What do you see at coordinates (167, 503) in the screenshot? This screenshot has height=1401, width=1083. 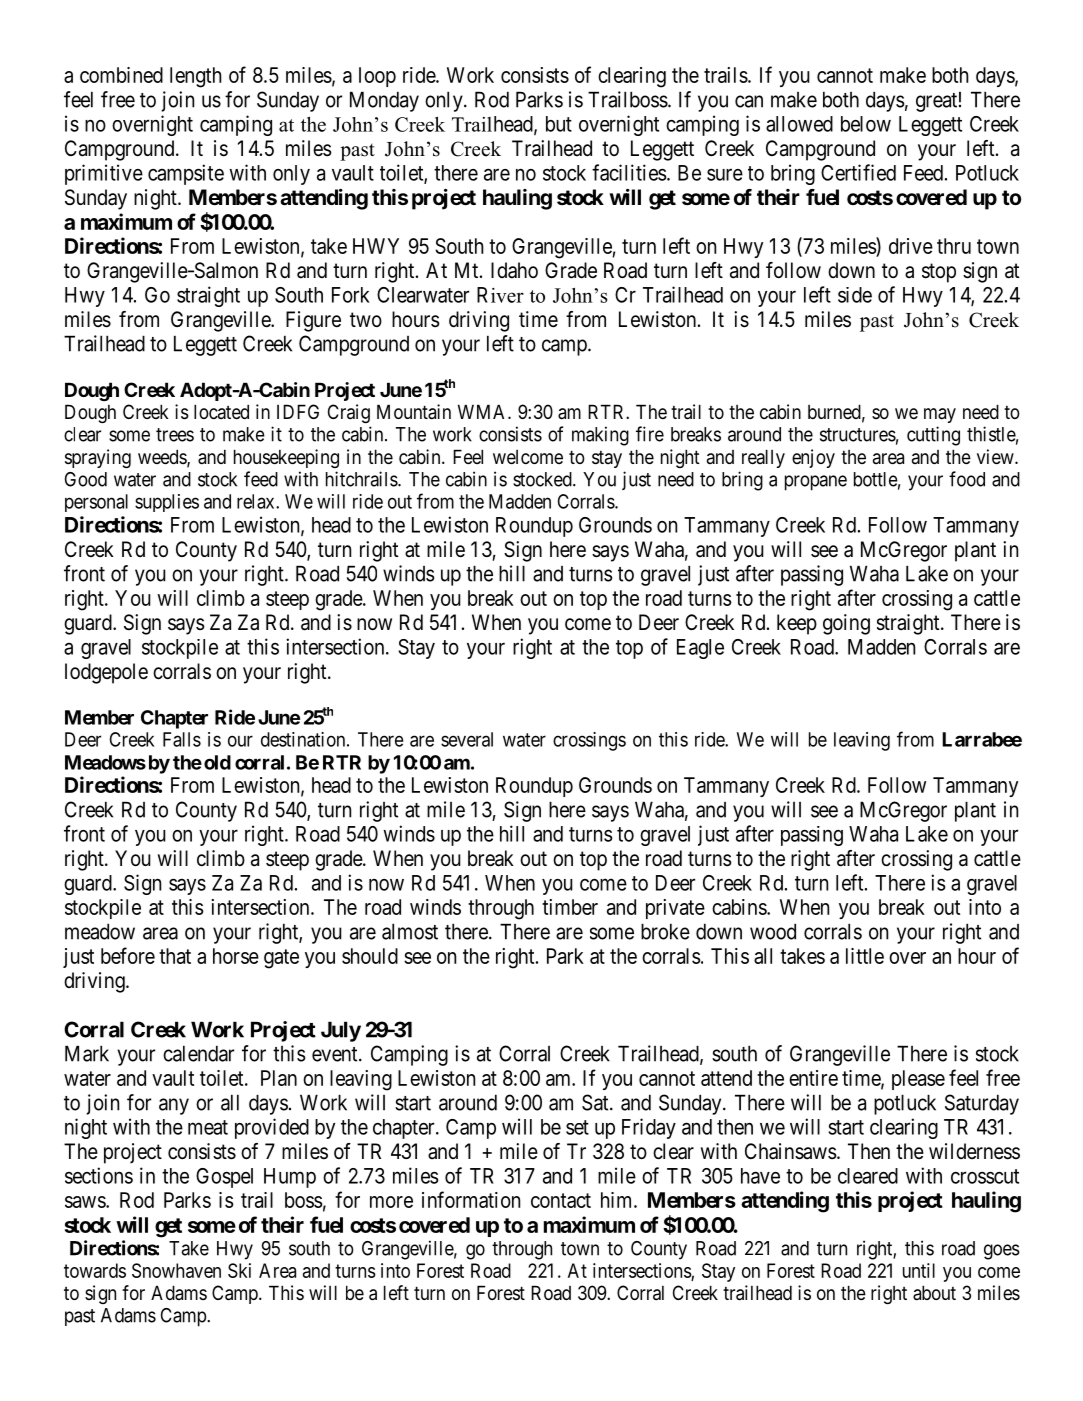 I see `supplies` at bounding box center [167, 503].
